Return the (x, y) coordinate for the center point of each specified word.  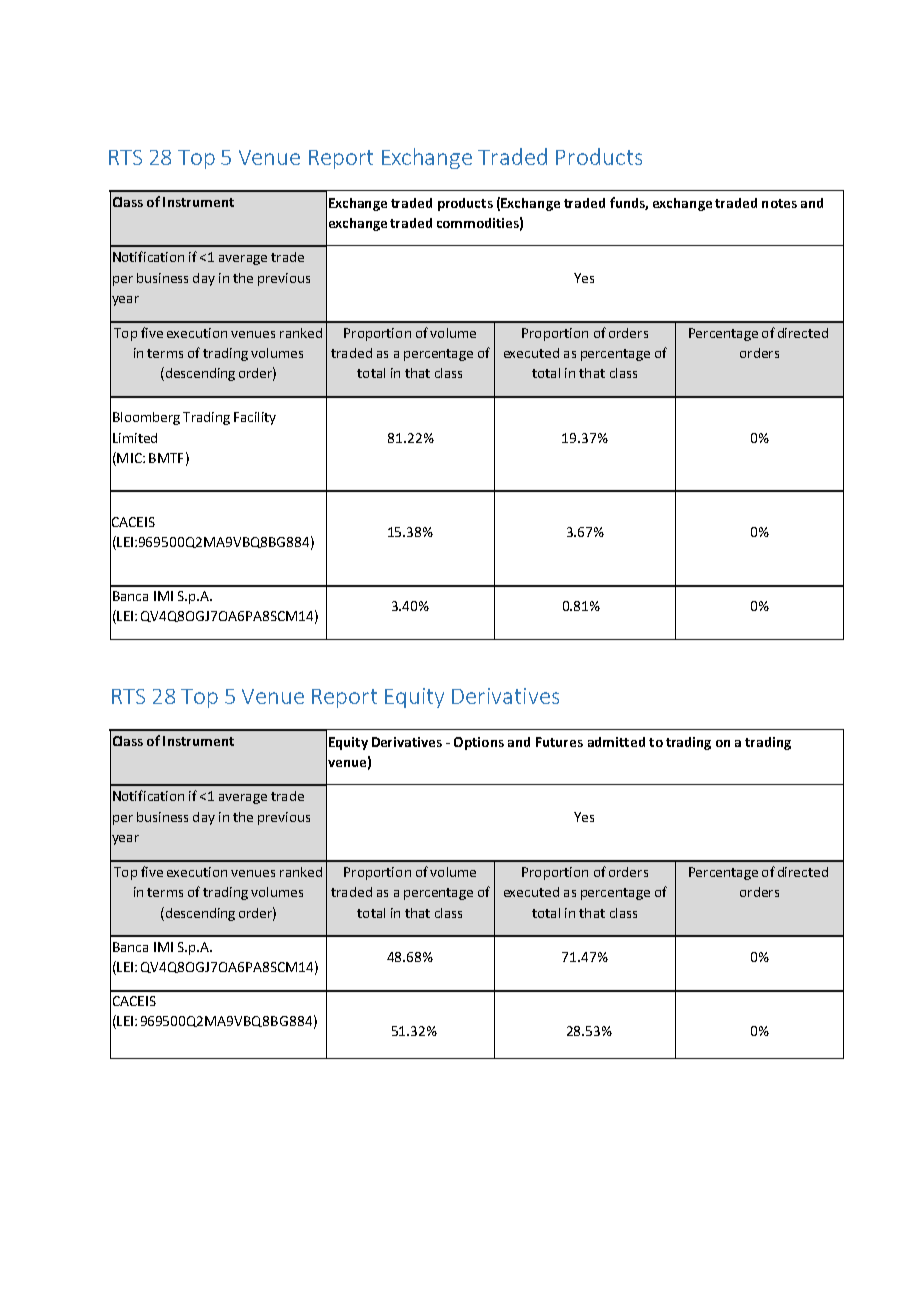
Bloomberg (146, 418)
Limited (135, 438)
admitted (616, 742)
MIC (129, 459)
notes (779, 203)
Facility (255, 418)
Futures (559, 742)
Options (479, 743)
